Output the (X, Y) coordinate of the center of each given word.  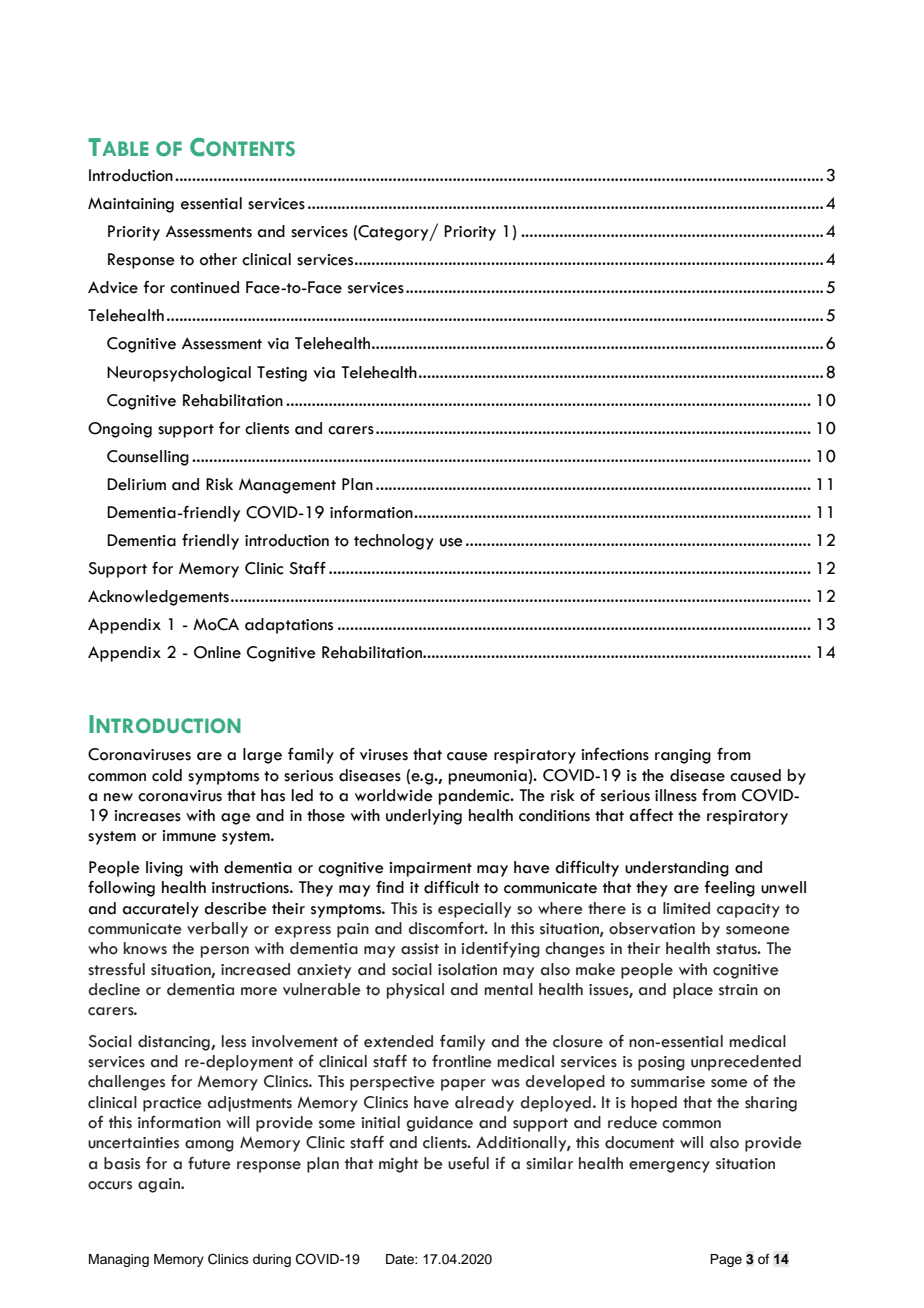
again (160, 1185)
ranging (683, 756)
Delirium (136, 484)
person (225, 952)
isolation (467, 969)
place (693, 991)
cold (167, 775)
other (218, 259)
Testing (282, 374)
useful (468, 1163)
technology (394, 542)
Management (287, 486)
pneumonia (487, 777)
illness (676, 795)
